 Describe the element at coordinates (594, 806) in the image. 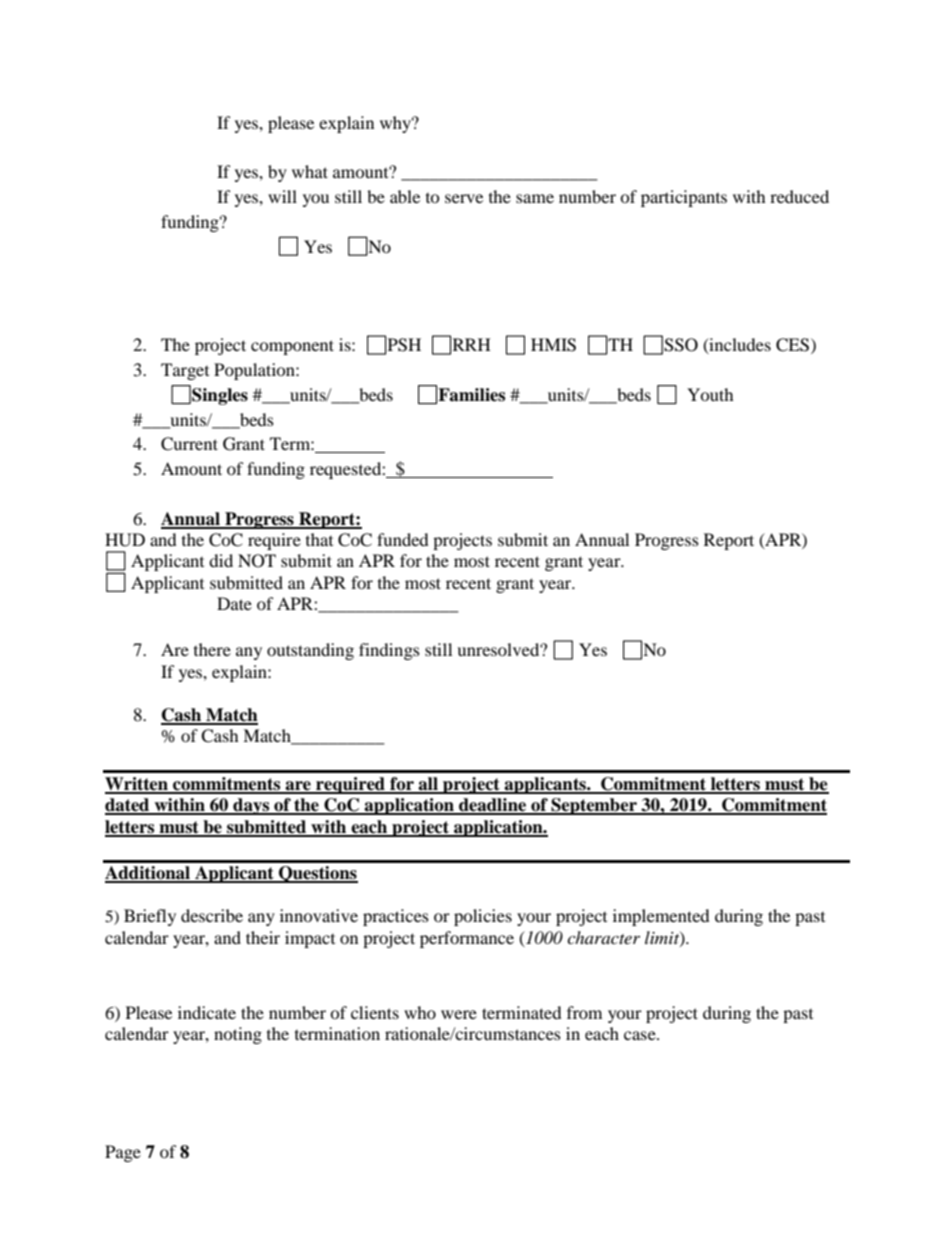

I see `September` at that location.
